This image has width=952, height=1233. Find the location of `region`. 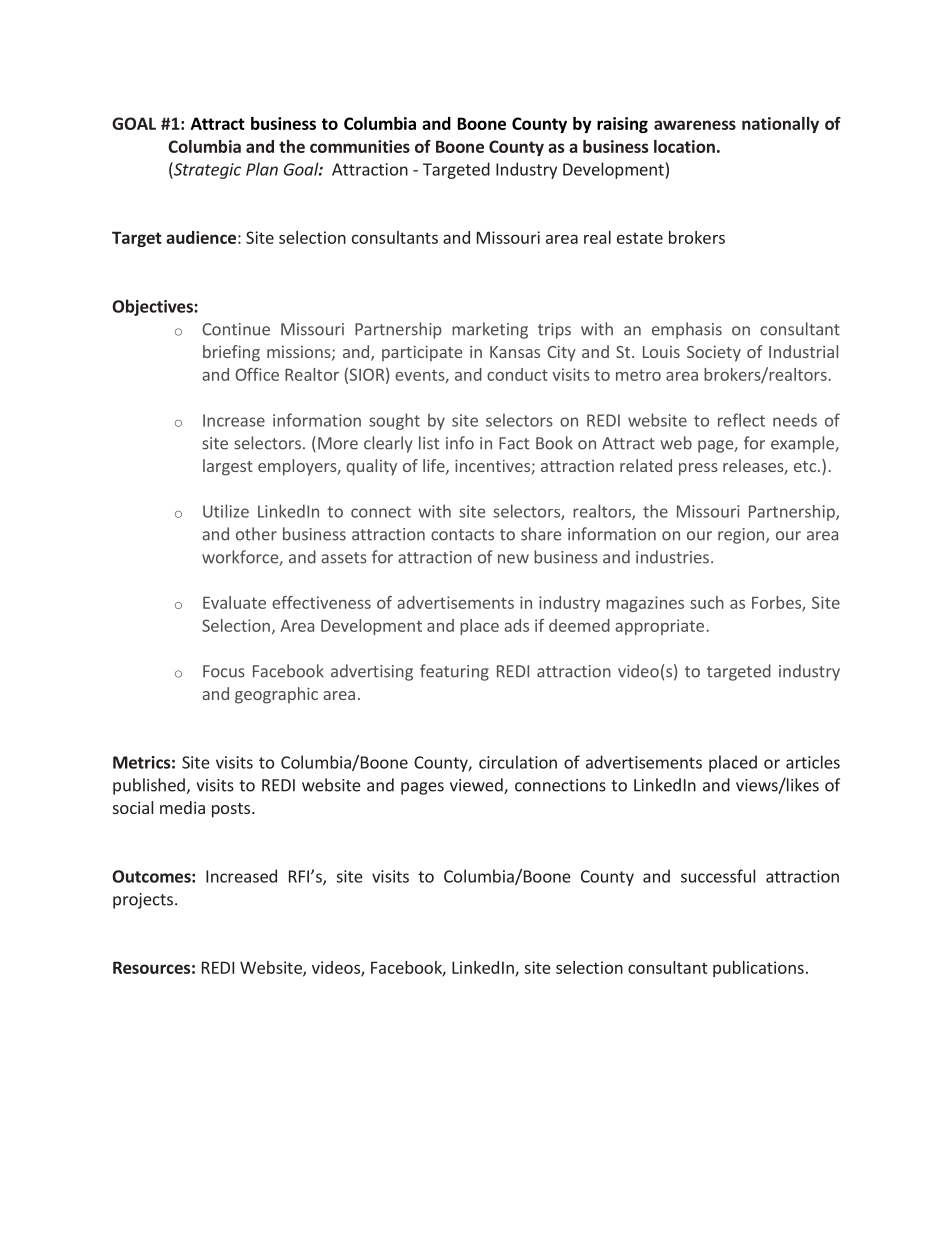

region is located at coordinates (741, 536).
